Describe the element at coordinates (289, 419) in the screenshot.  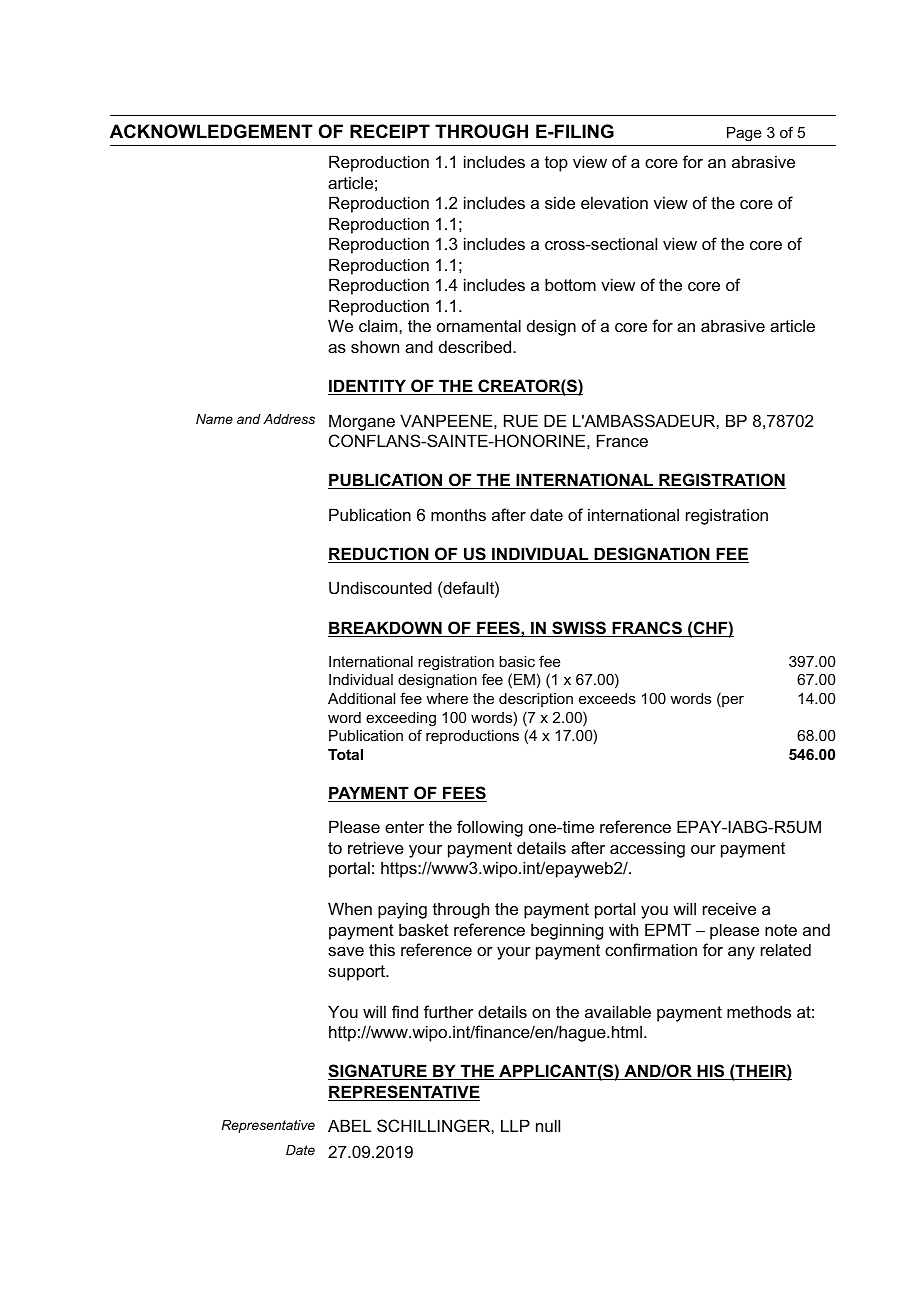
I see `Address` at that location.
